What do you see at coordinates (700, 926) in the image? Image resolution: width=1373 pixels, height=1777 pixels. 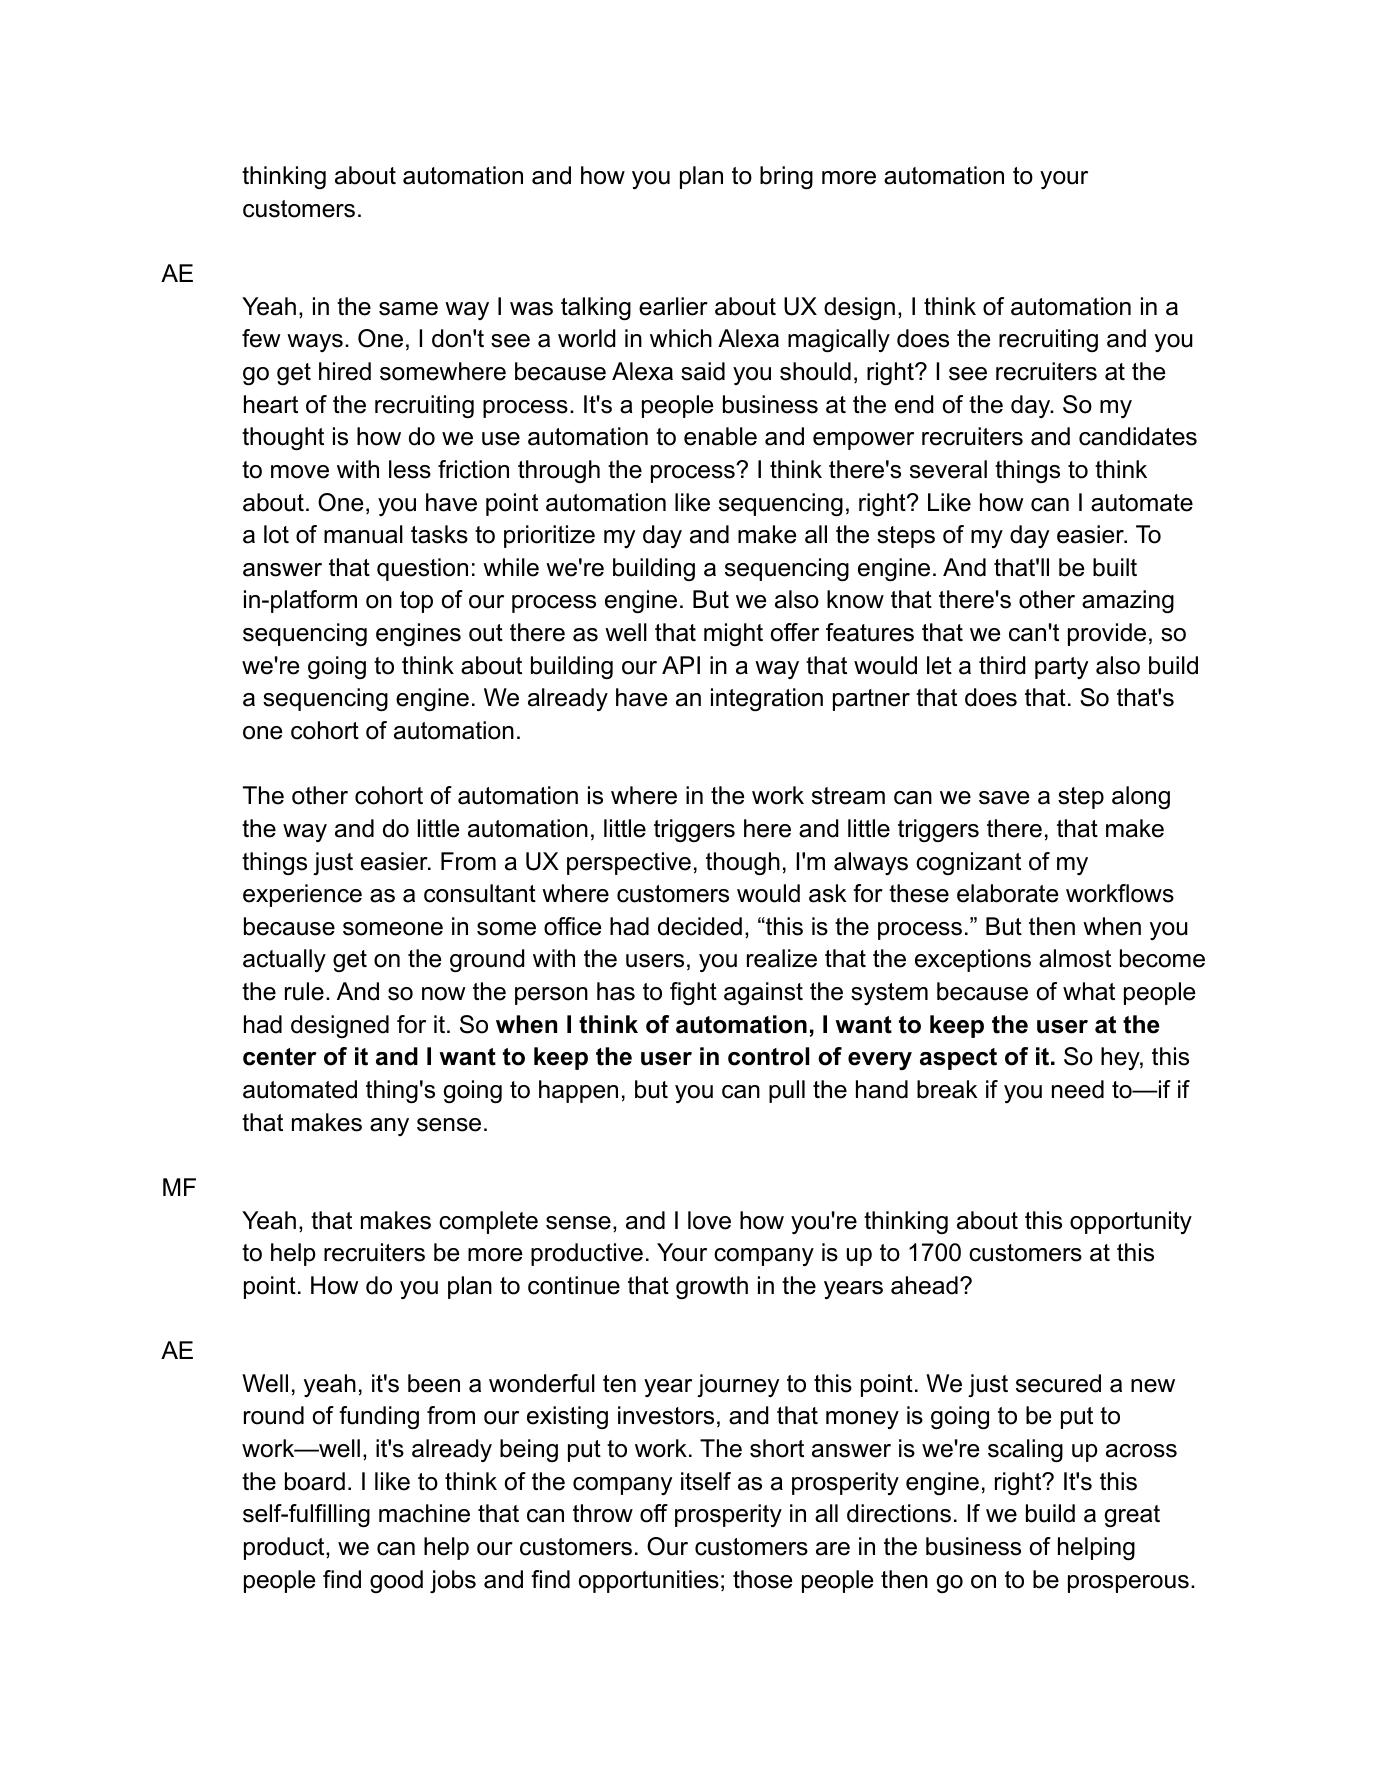 I see `decided` at bounding box center [700, 926].
